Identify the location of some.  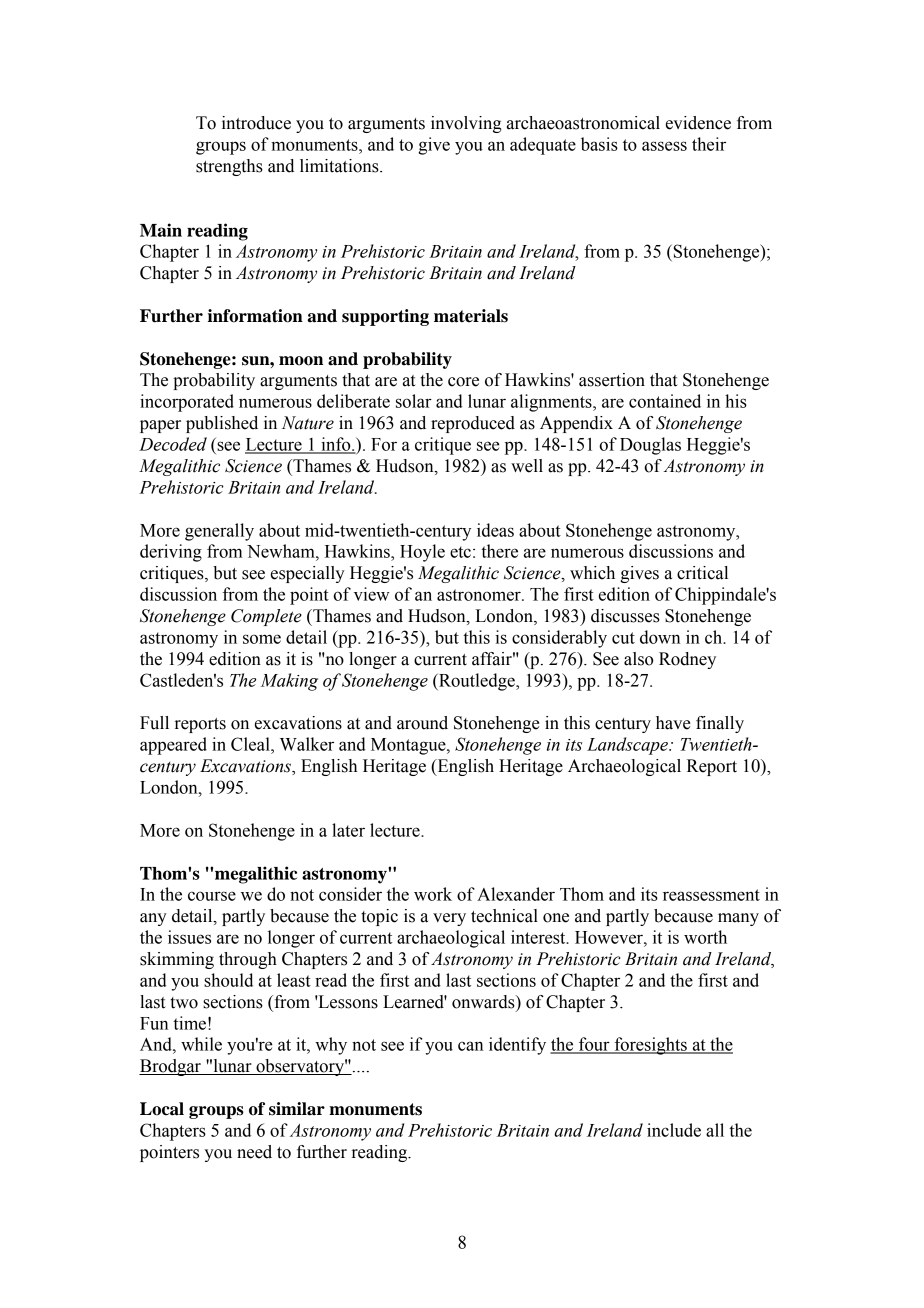
(262, 639).
